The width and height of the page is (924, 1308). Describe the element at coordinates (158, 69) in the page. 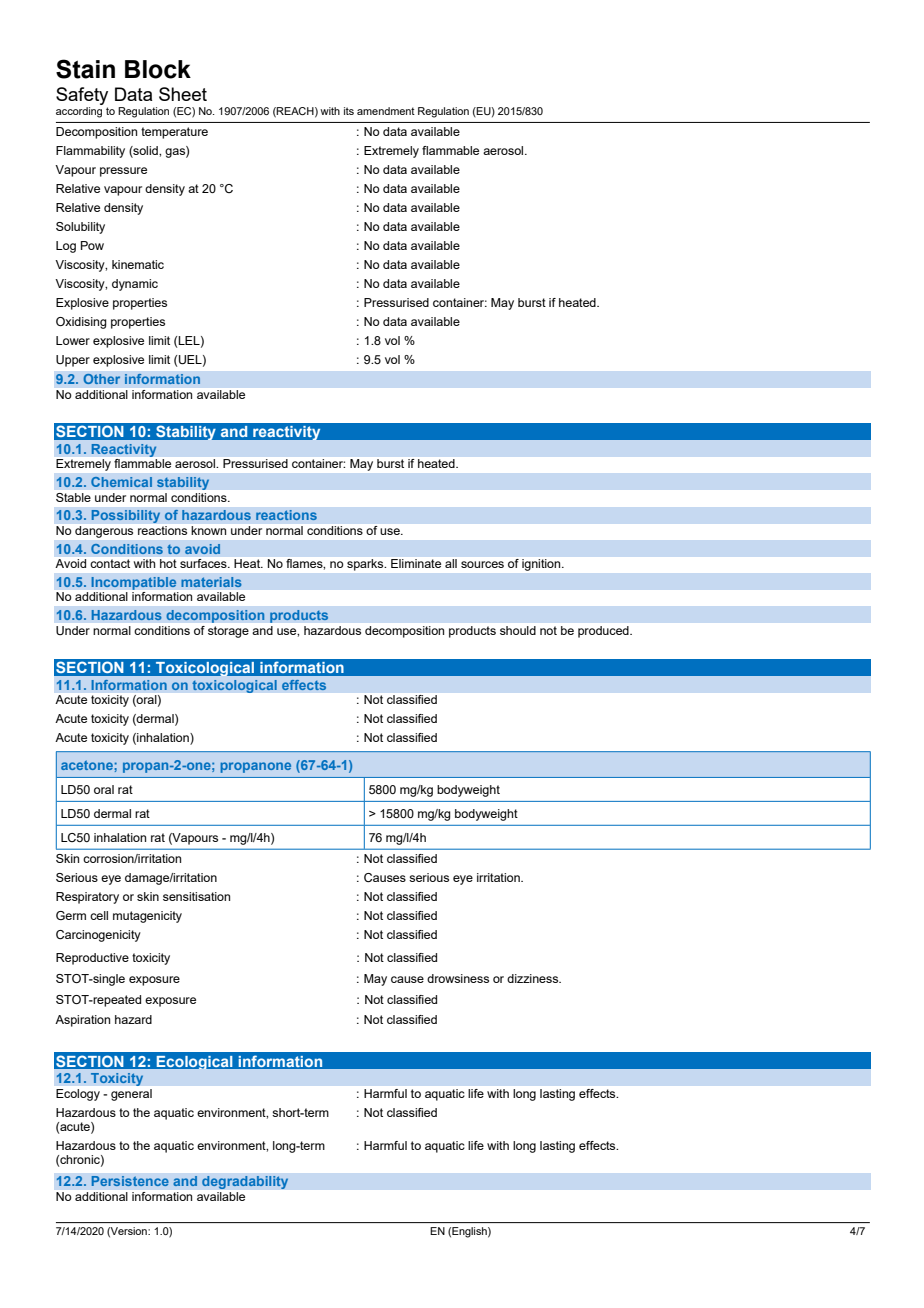

I see `Block` at that location.
